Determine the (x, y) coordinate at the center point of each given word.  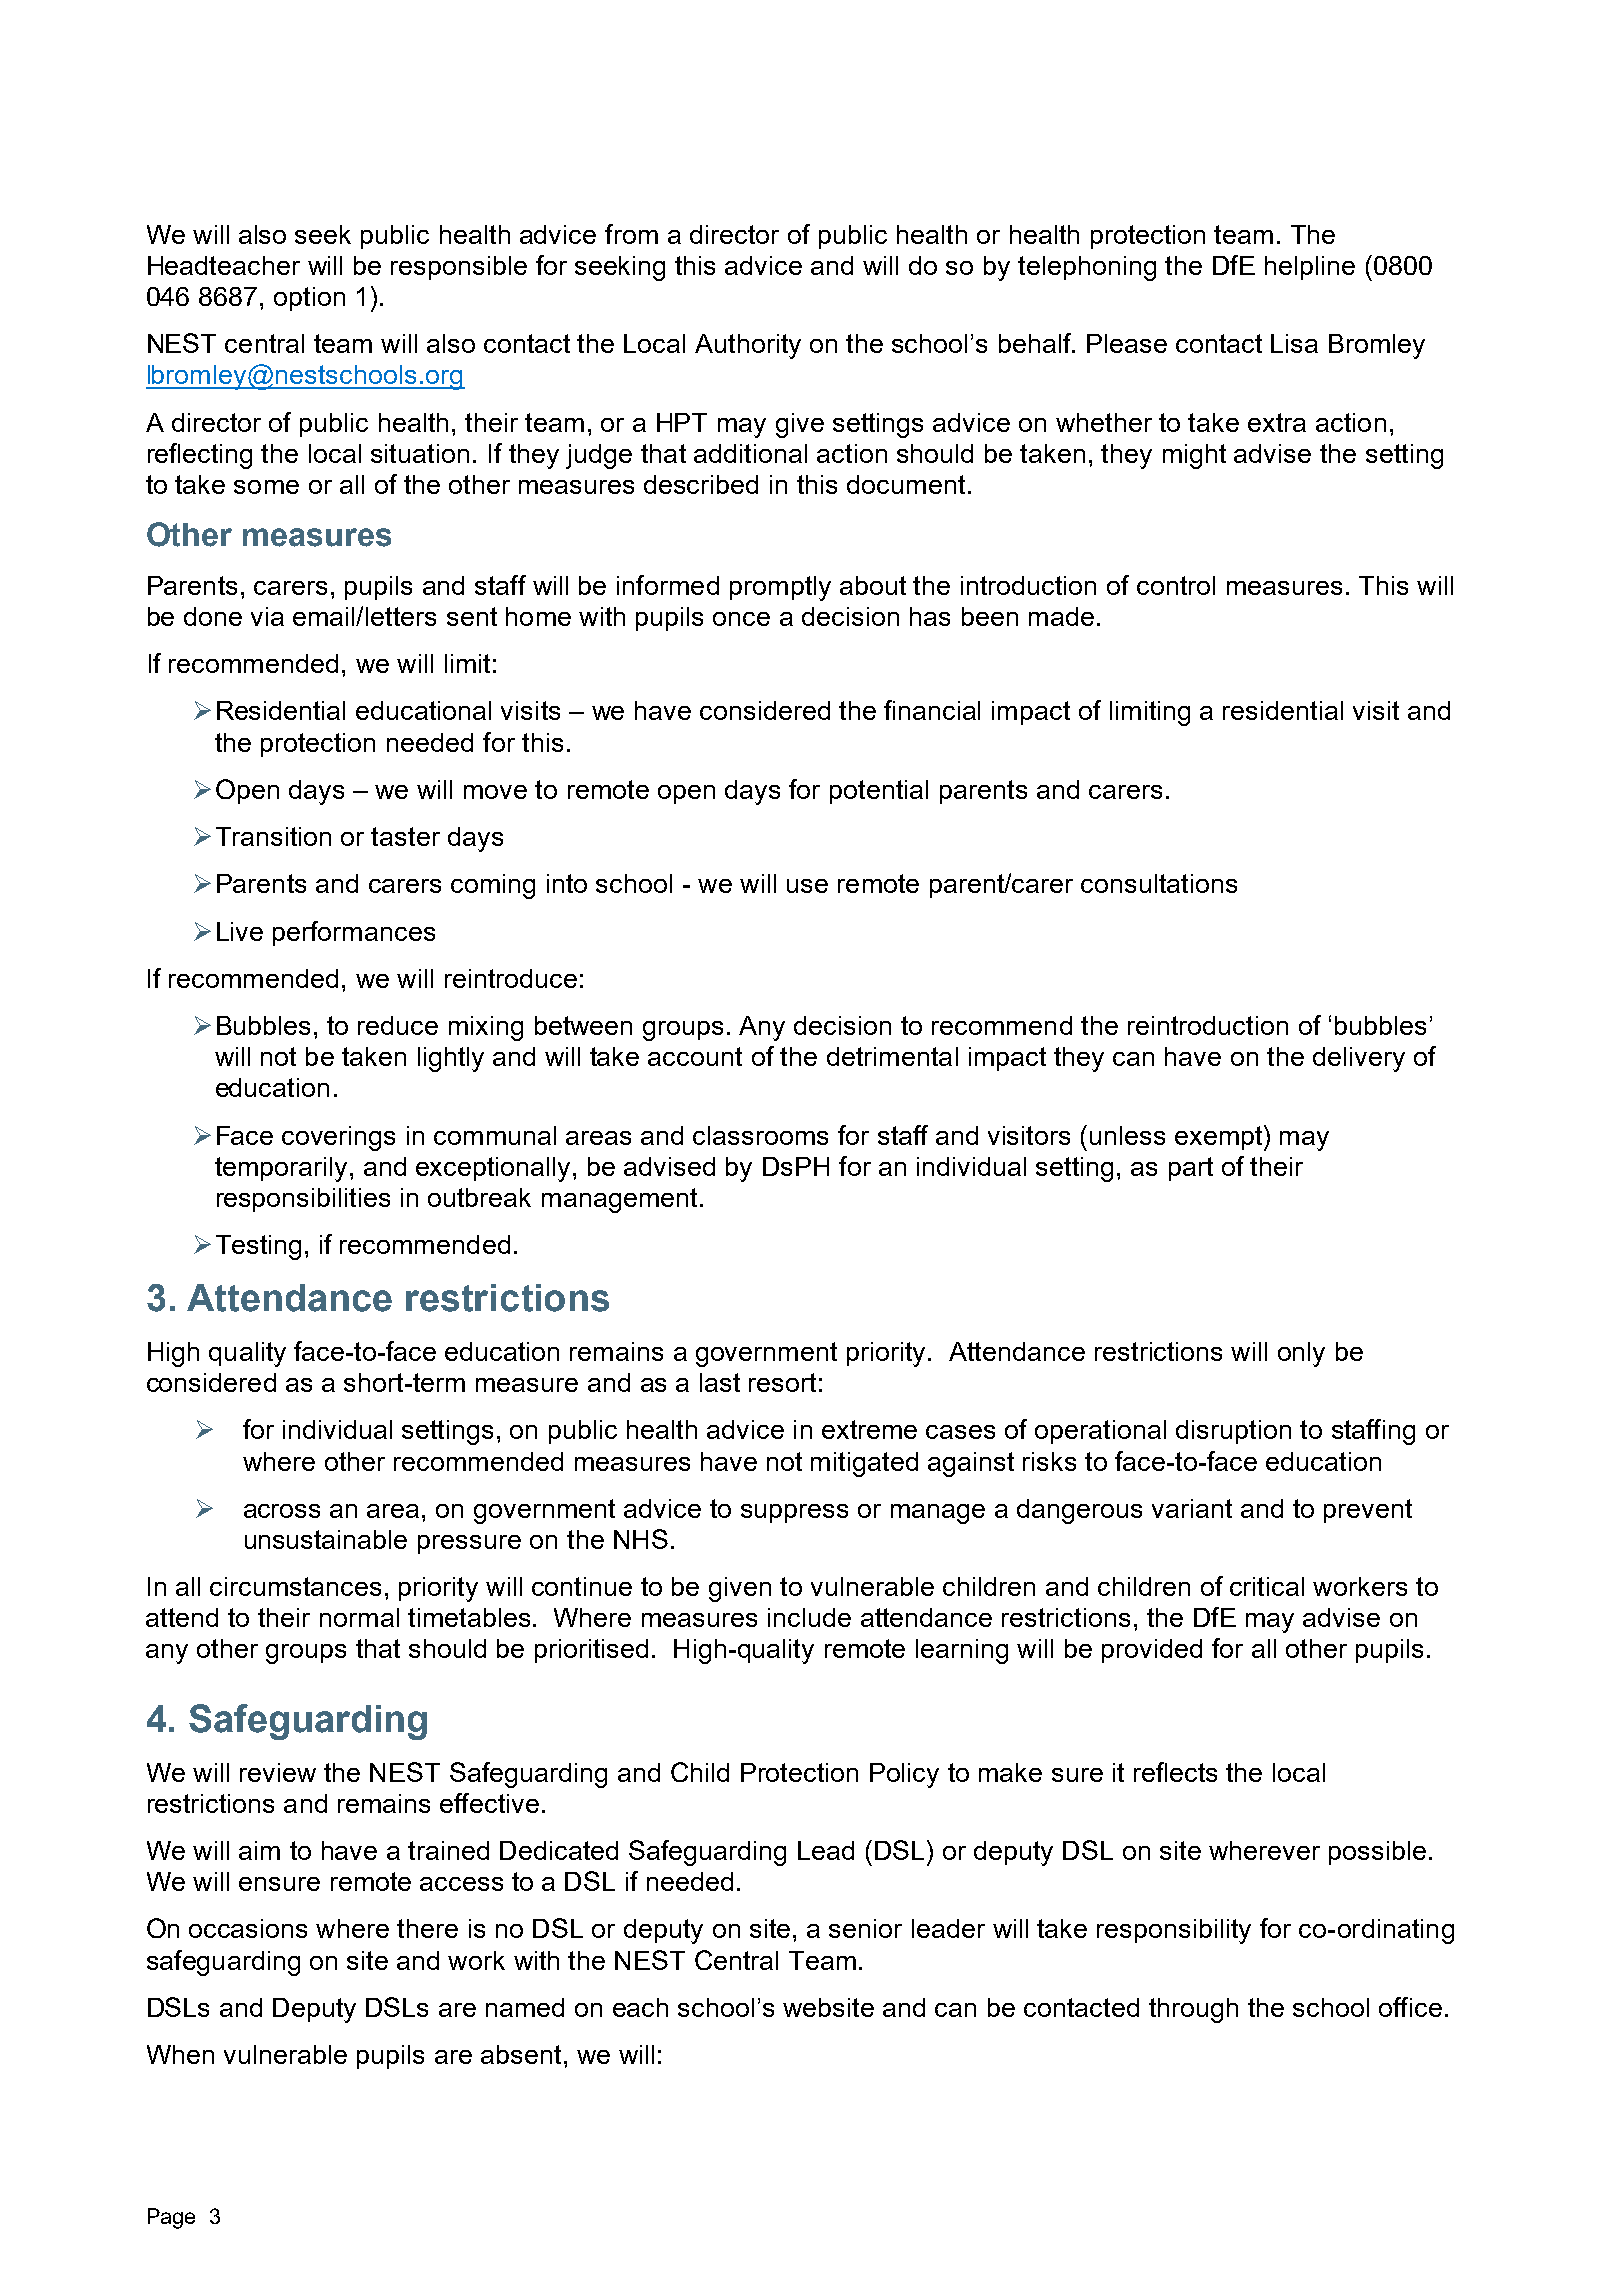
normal (359, 1617)
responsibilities (303, 1200)
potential (879, 792)
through (1193, 2010)
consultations (1159, 883)
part (1191, 1169)
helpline (1310, 268)
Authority (748, 346)
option (309, 299)
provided (1152, 1651)
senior (865, 1928)
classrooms (760, 1135)
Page (171, 2218)
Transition (273, 836)
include (809, 1617)
